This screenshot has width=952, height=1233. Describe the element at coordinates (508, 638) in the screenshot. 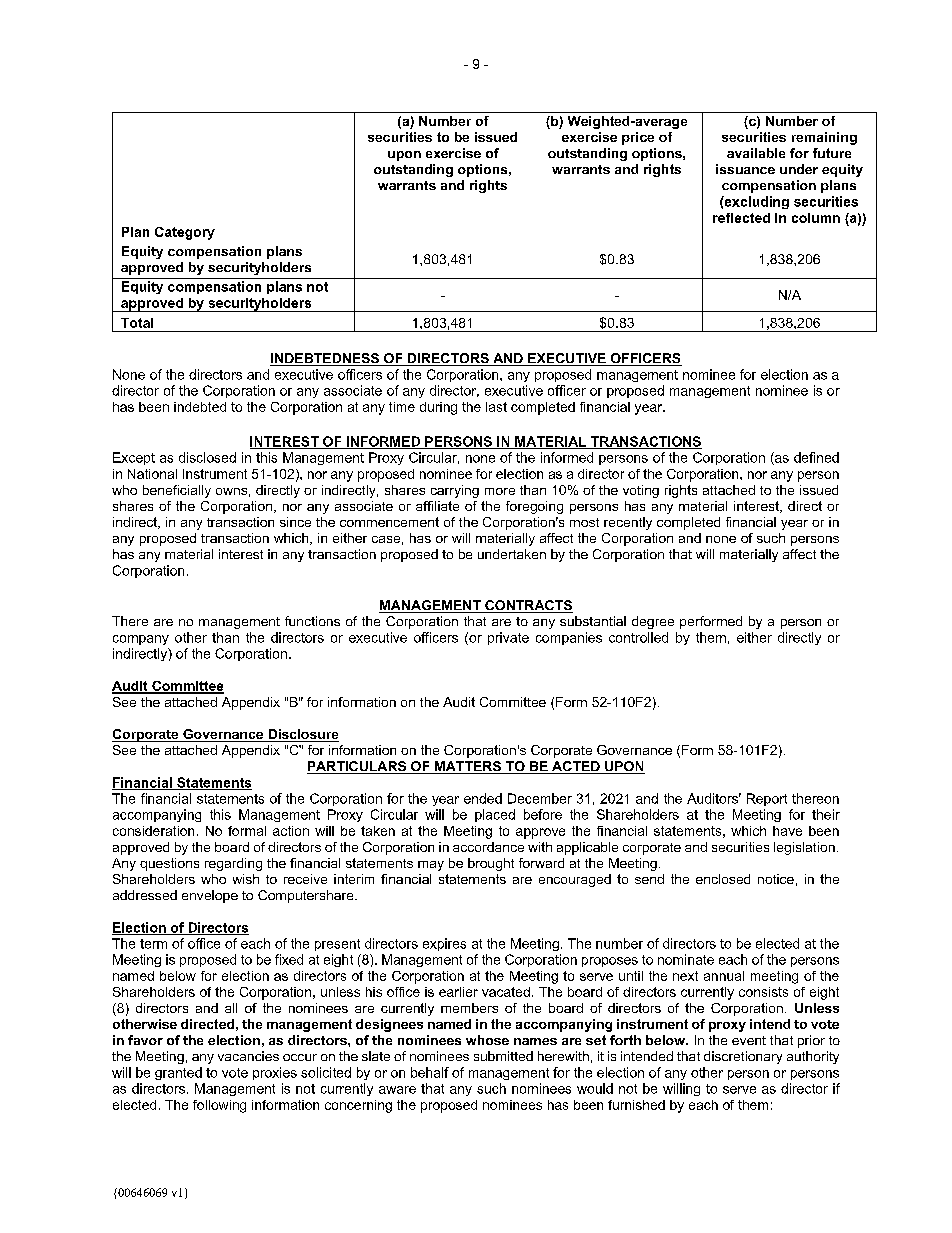

I see `private` at that location.
